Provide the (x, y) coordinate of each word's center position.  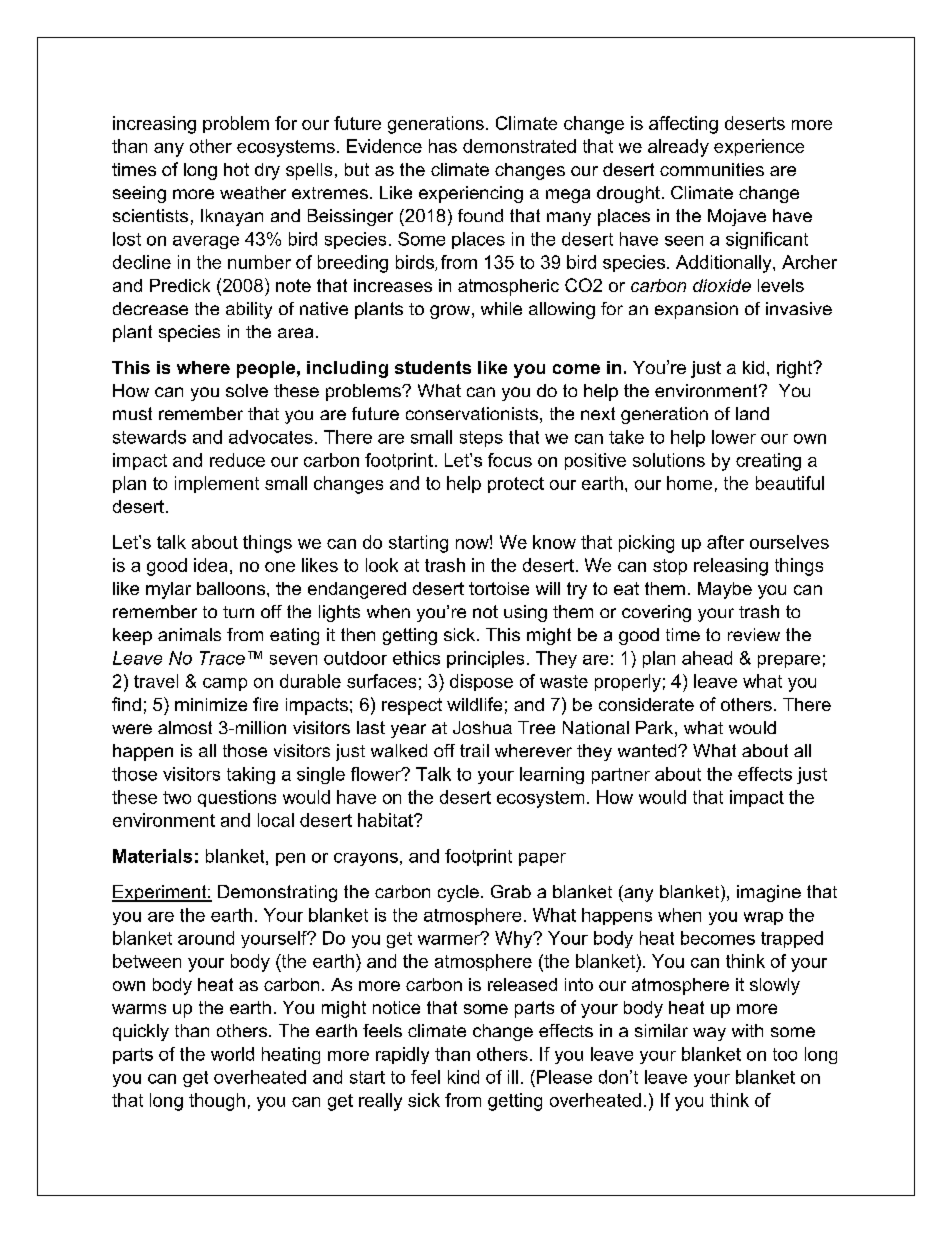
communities (712, 169)
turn (238, 612)
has (443, 146)
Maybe (725, 590)
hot (236, 169)
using (525, 613)
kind (463, 1077)
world (232, 1054)
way (709, 1034)
